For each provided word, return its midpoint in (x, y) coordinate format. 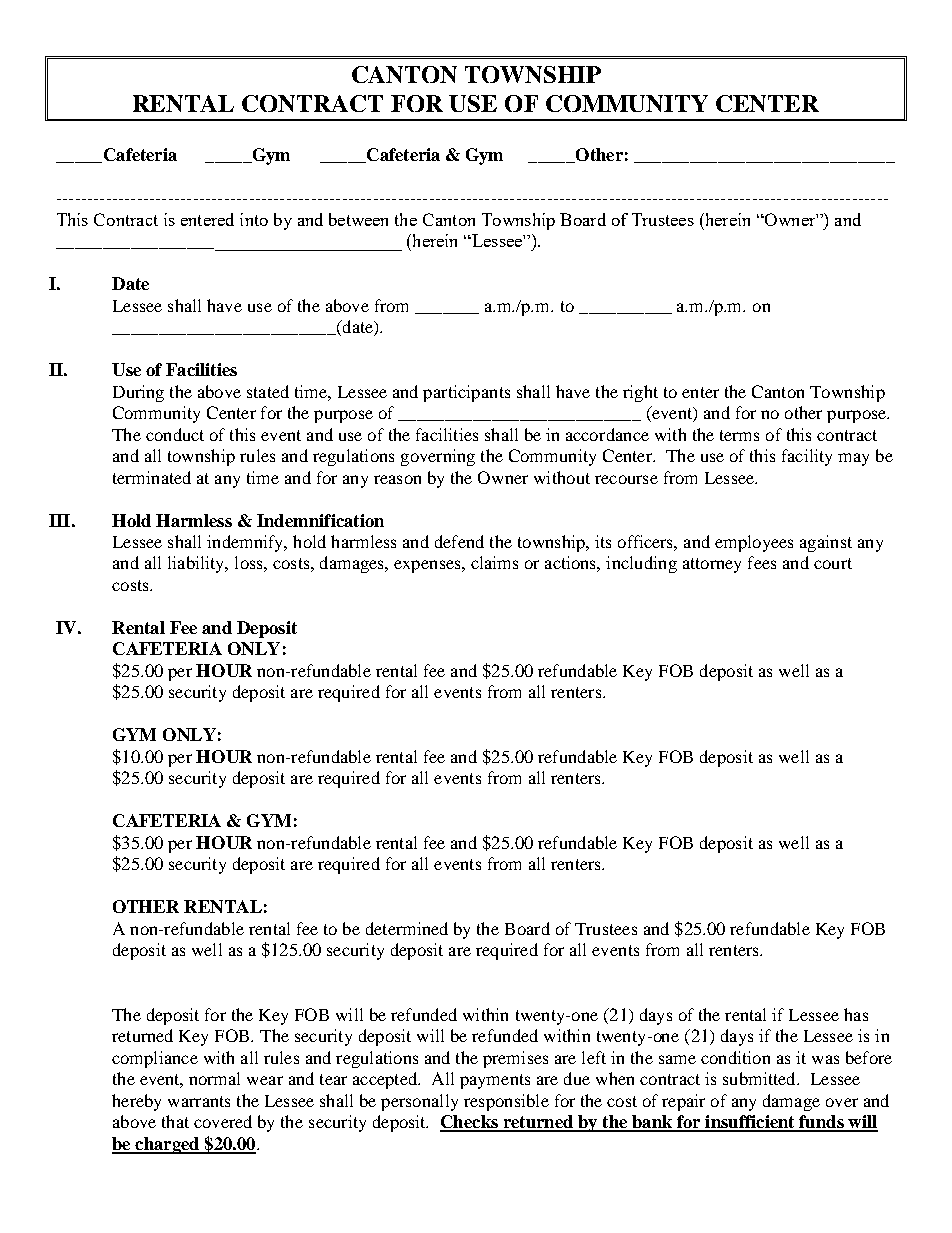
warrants (199, 1101)
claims (494, 562)
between (358, 219)
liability (197, 564)
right (640, 393)
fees (762, 562)
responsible (506, 1102)
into (254, 219)
